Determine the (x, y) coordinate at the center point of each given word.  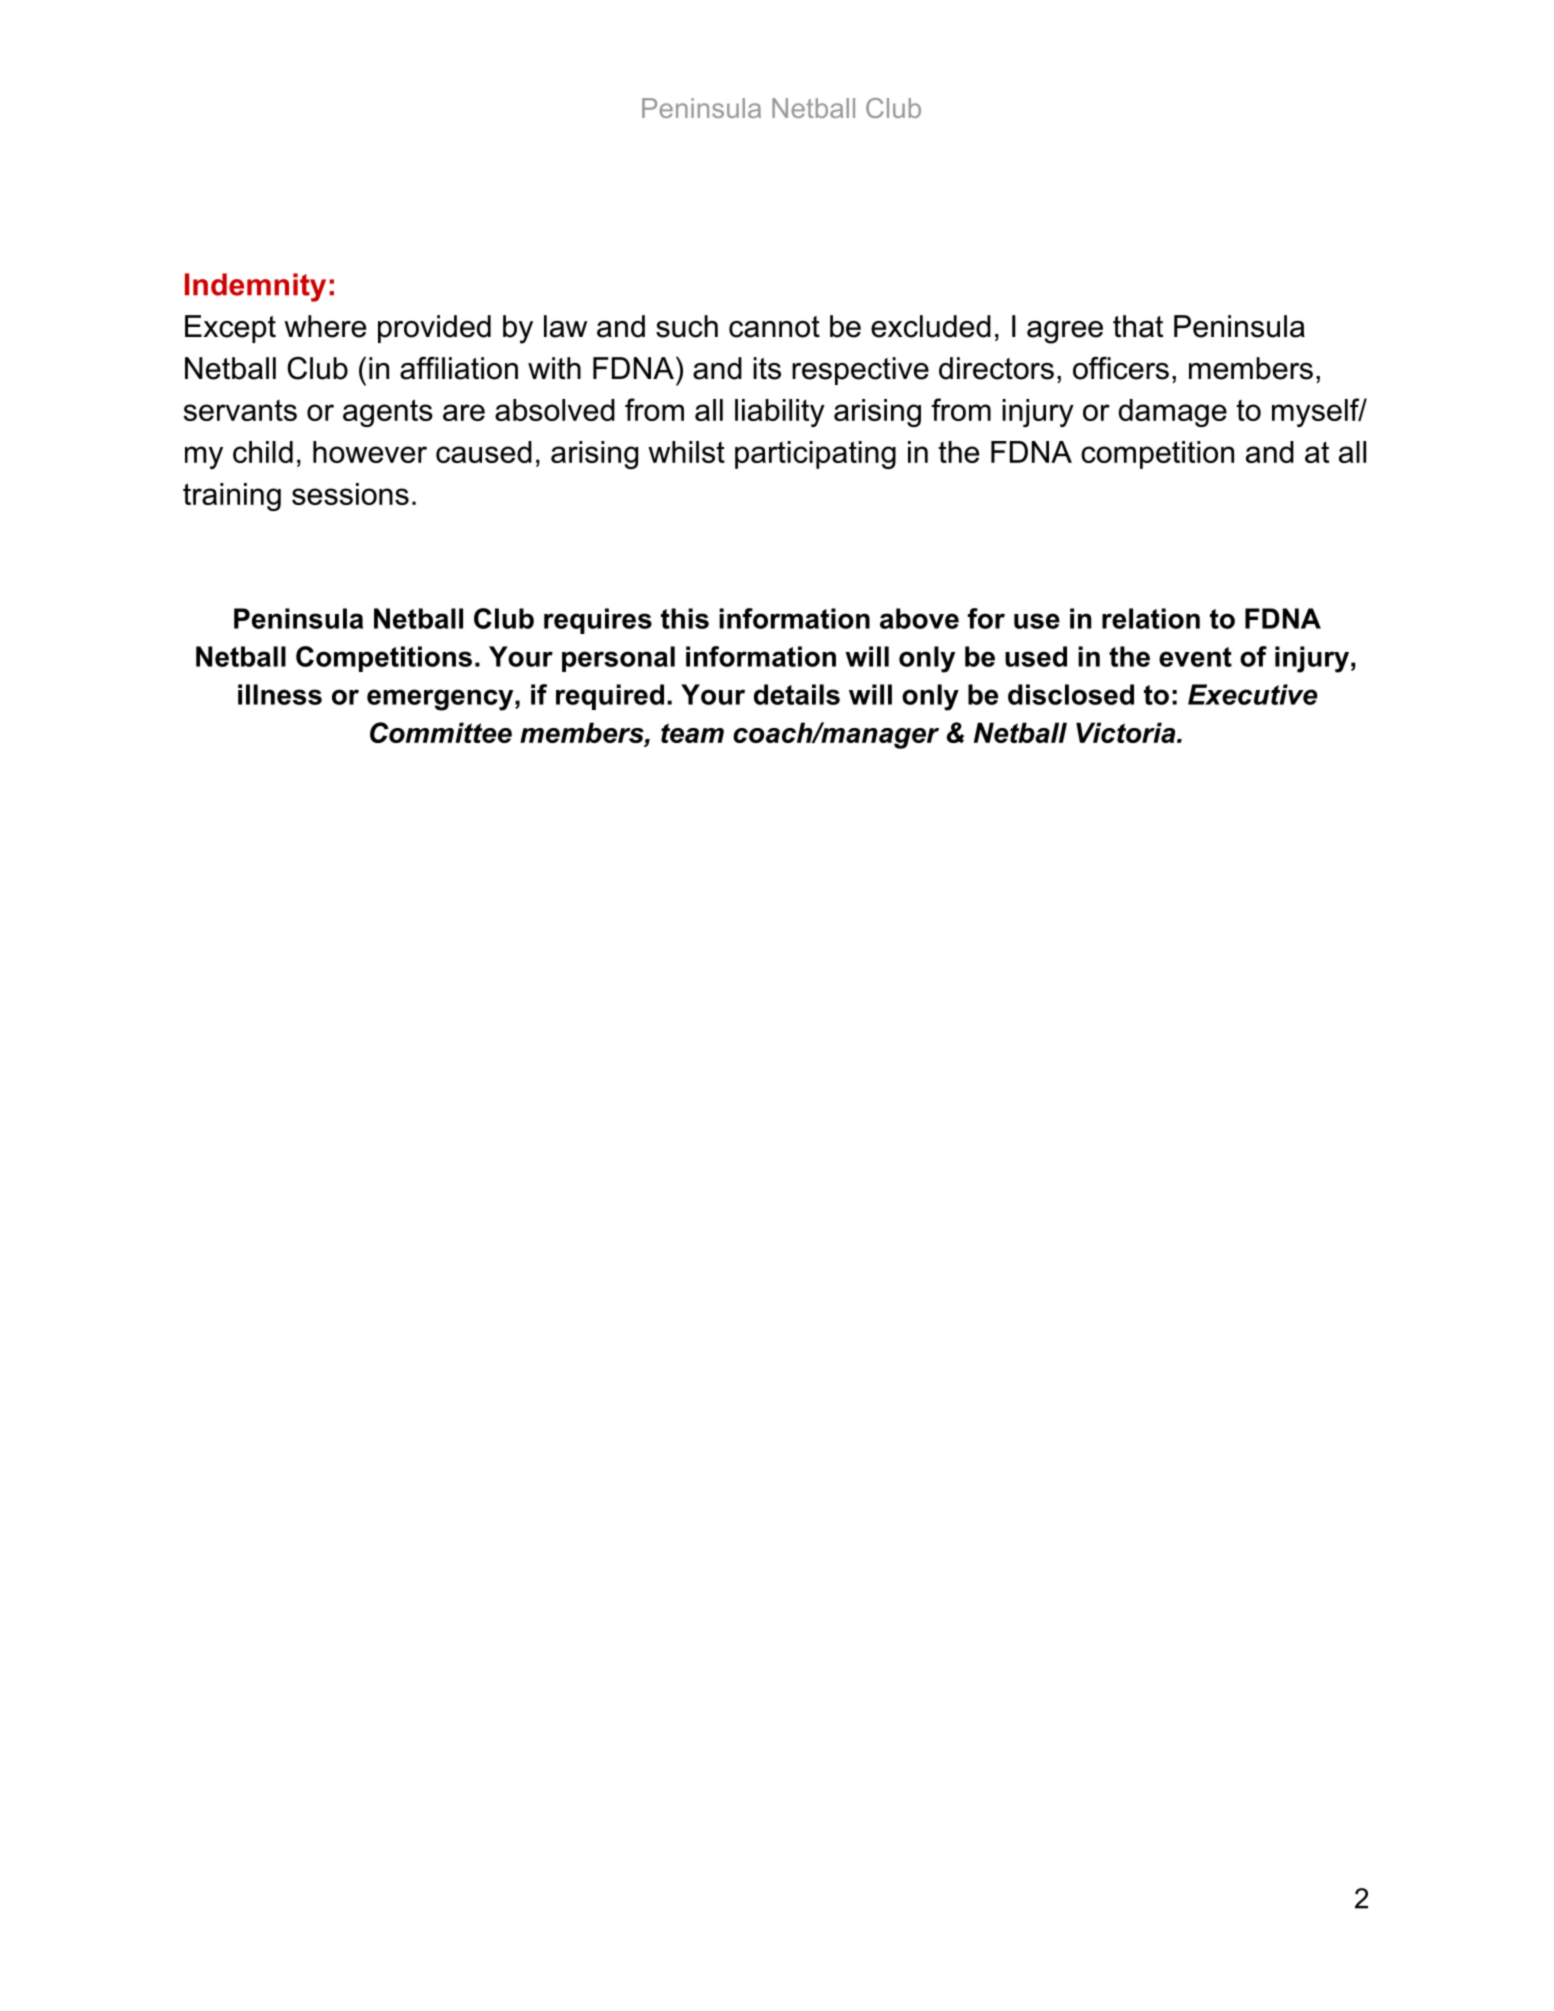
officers (1121, 368)
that (1138, 326)
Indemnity (255, 287)
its (767, 368)
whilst (686, 452)
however (370, 452)
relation (1151, 618)
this (685, 618)
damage (1173, 413)
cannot (774, 327)
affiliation (459, 368)
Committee (441, 732)
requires (598, 621)
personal (618, 659)
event (1195, 657)
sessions (350, 494)
